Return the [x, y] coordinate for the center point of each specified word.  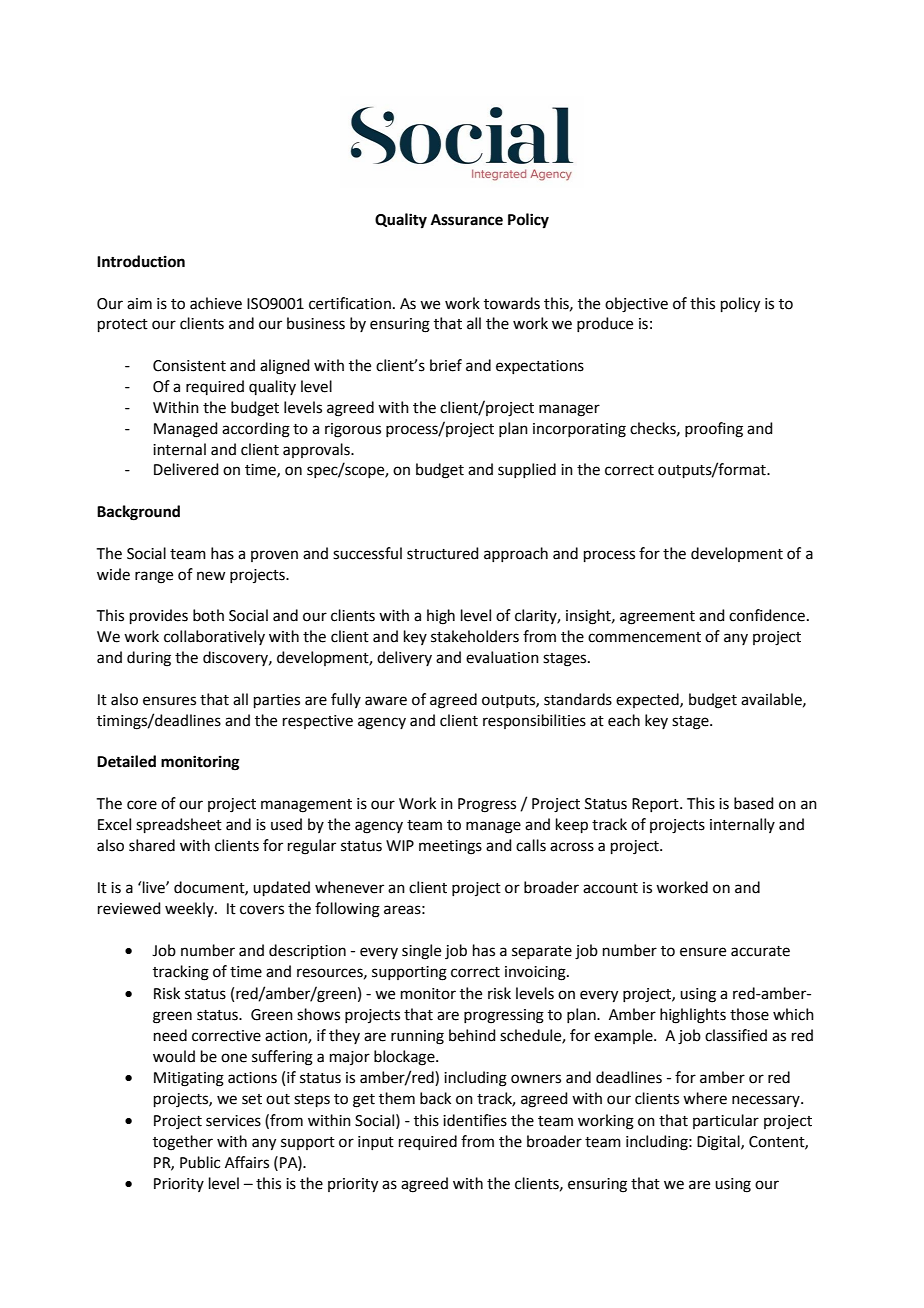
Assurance [467, 220]
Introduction [141, 261]
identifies [475, 1120]
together [183, 1143]
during [149, 659]
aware [386, 701]
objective [636, 305]
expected [648, 700]
